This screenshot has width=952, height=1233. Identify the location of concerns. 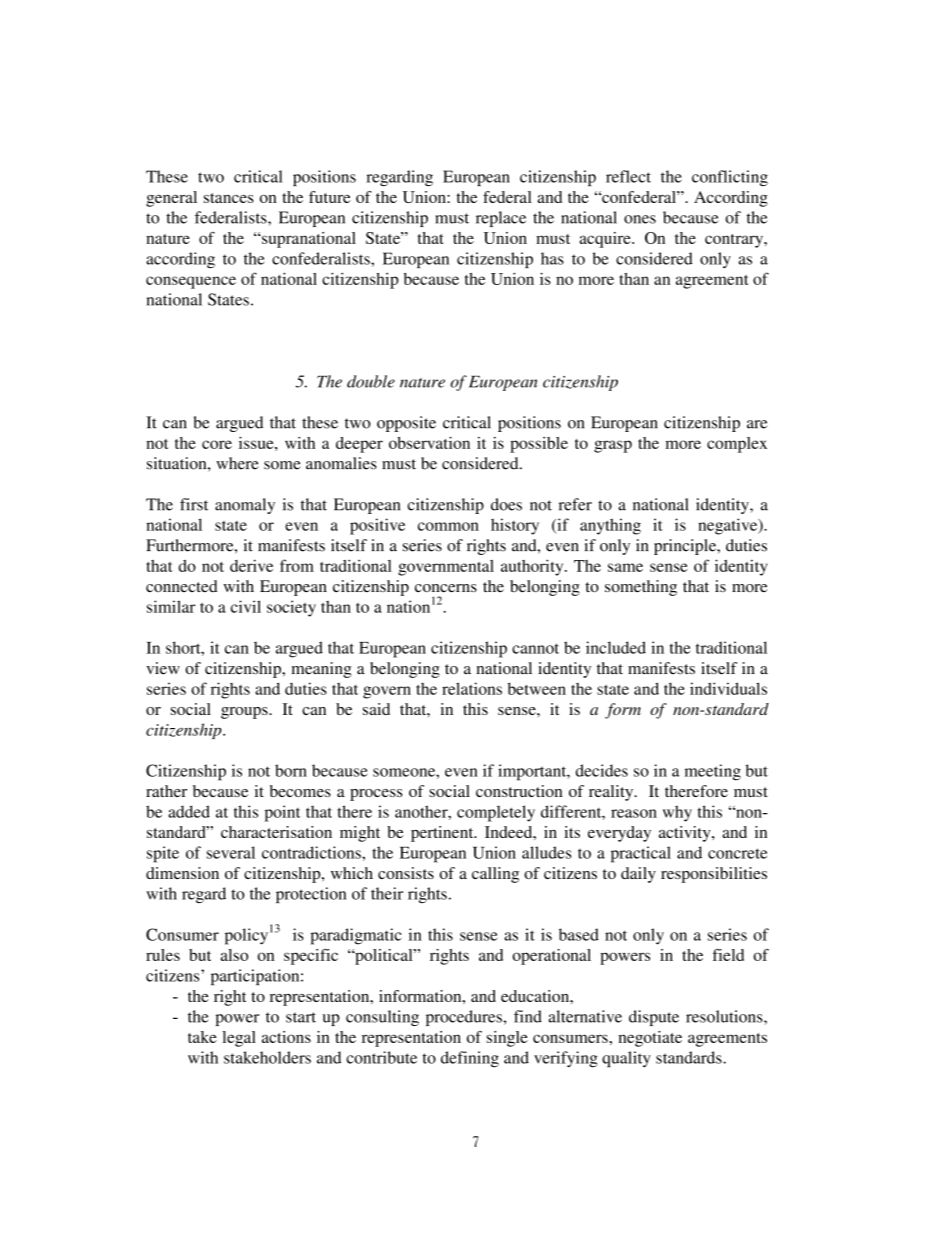
(446, 588).
